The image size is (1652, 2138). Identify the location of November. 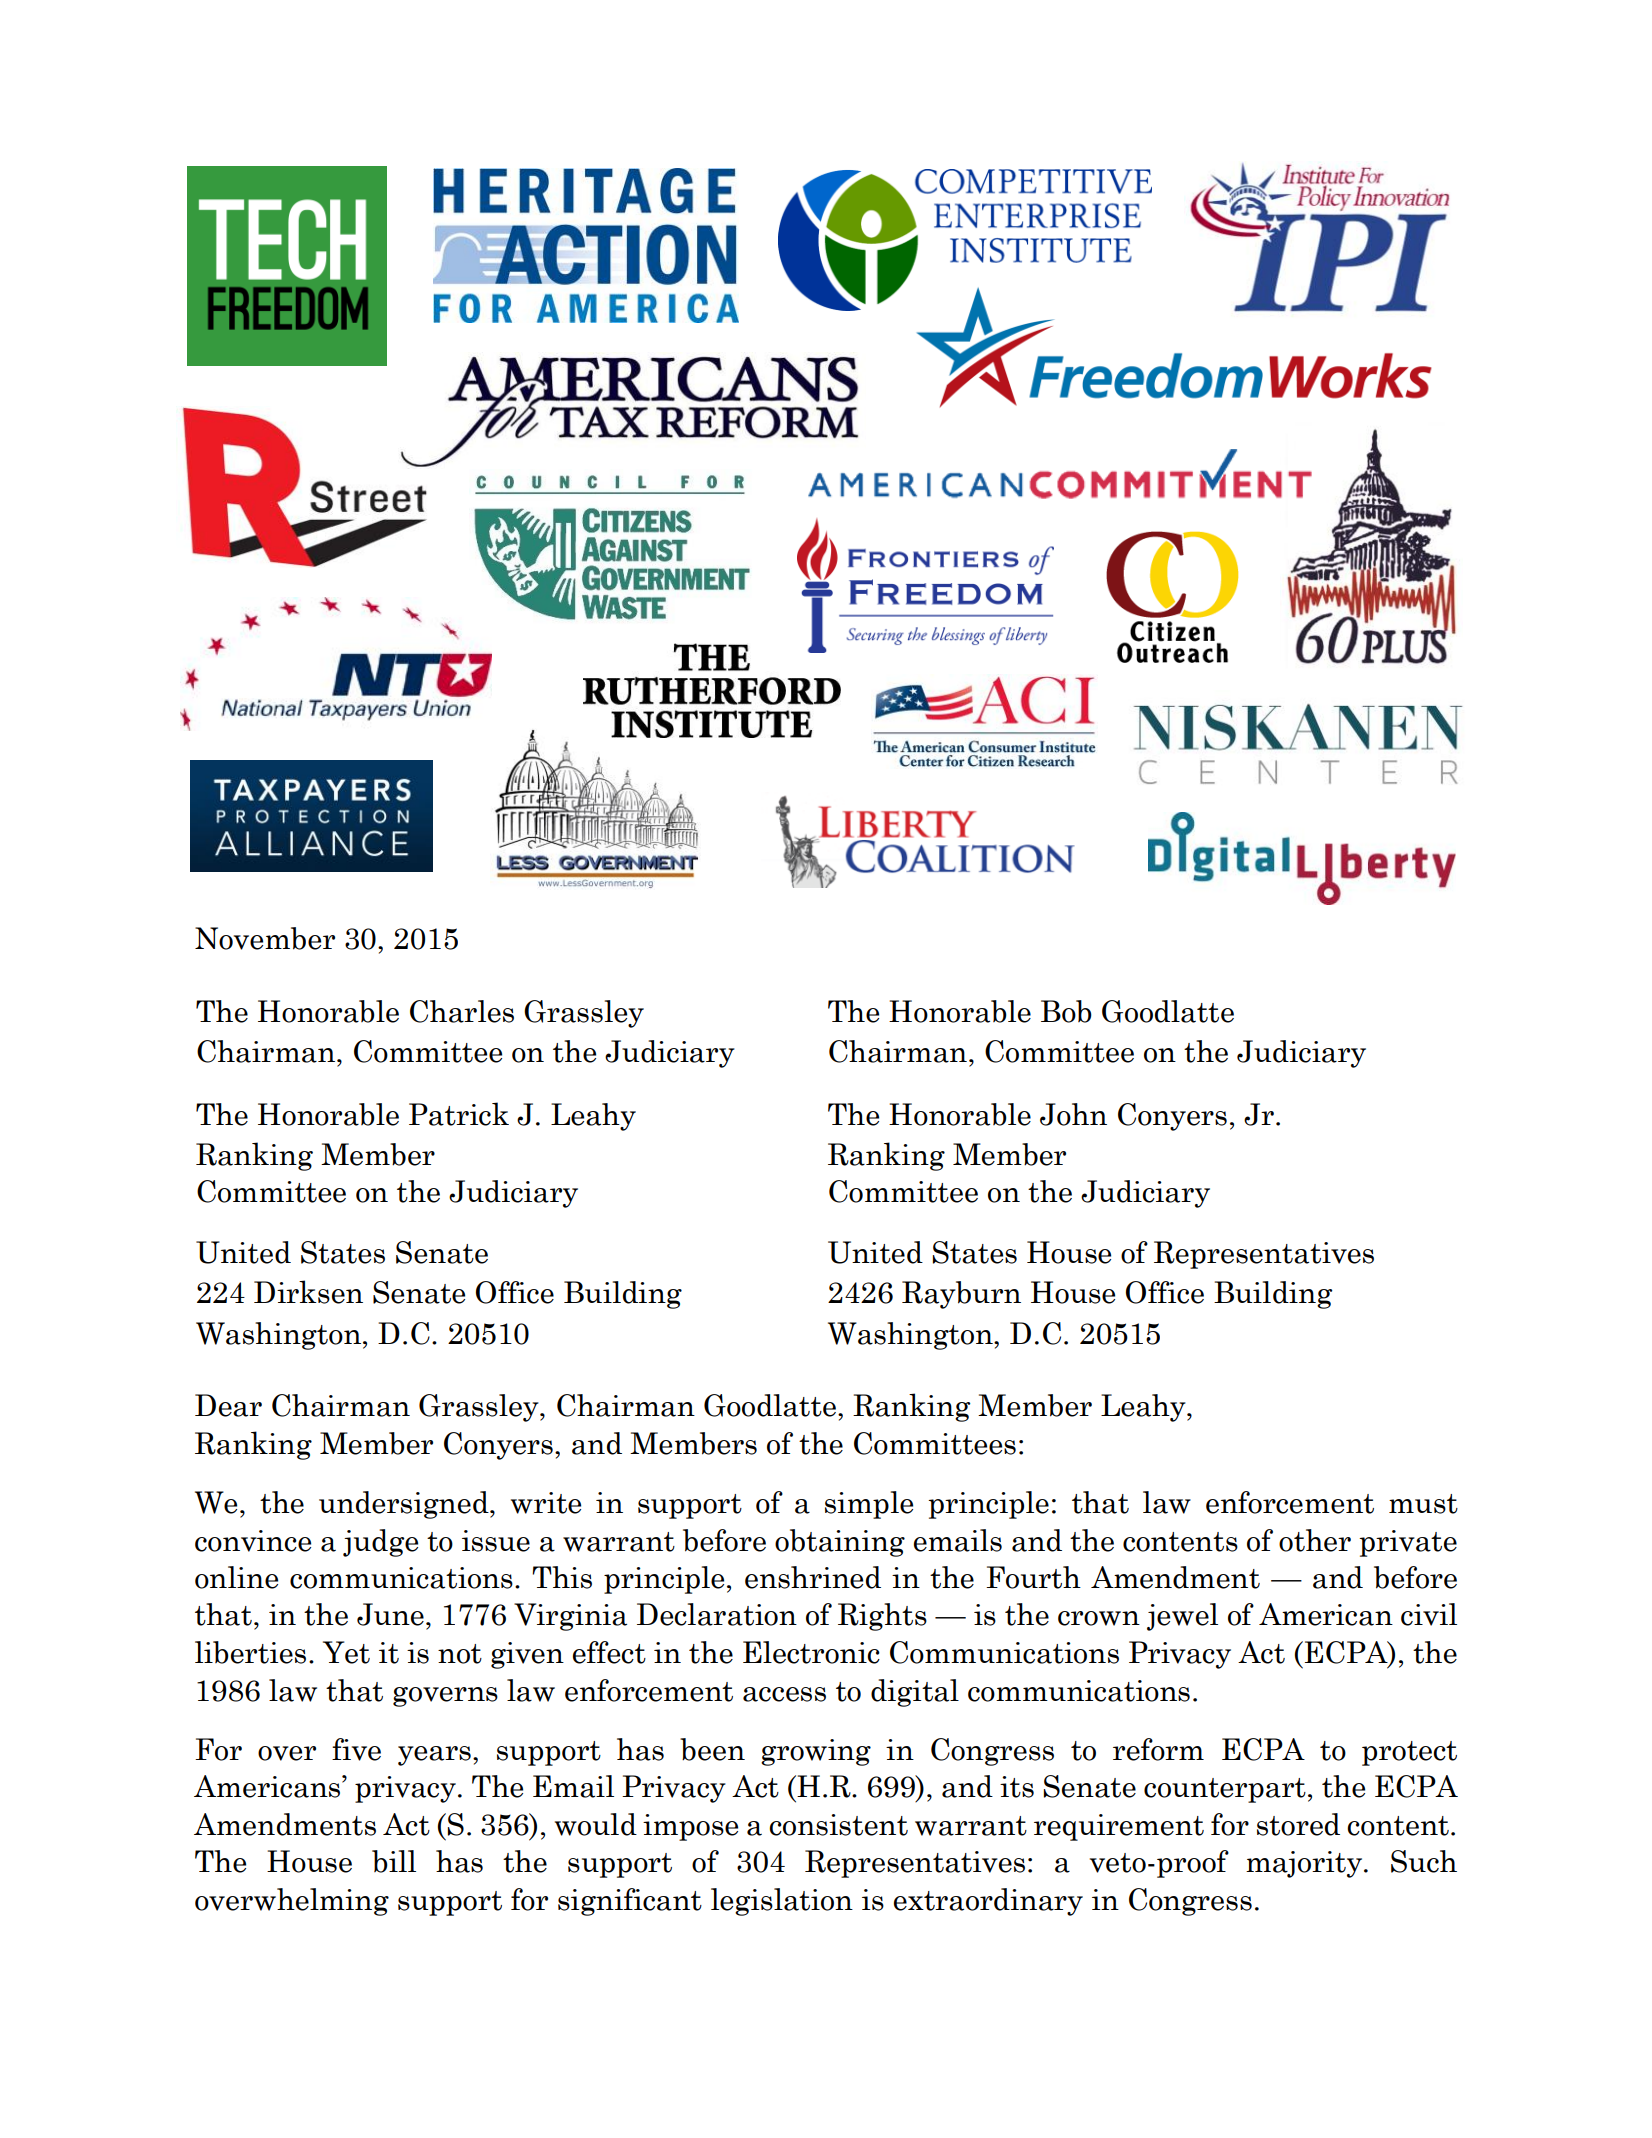
(265, 938).
